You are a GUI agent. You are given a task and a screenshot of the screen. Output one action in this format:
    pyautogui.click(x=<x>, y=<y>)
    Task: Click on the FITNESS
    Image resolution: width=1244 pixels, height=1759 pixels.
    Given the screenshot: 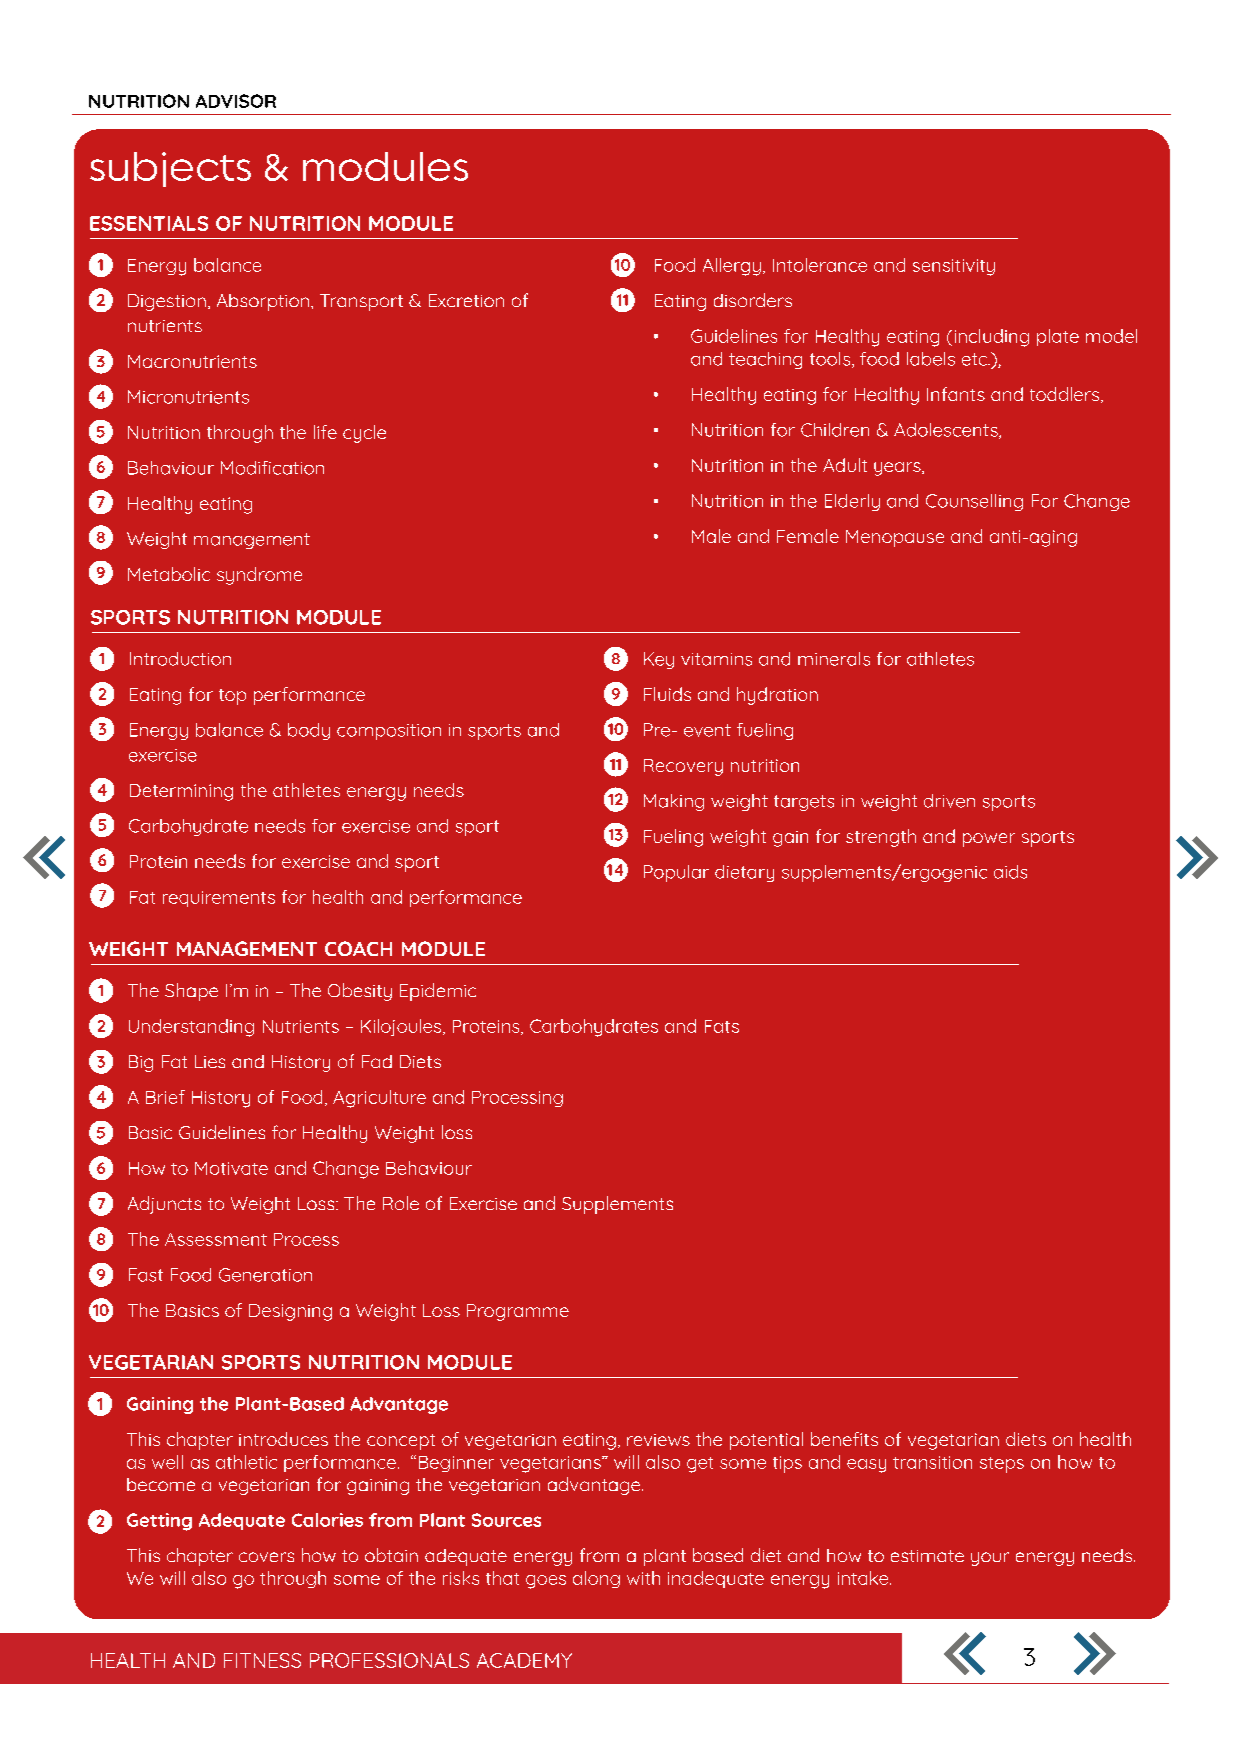 What is the action you would take?
    pyautogui.click(x=262, y=1660)
